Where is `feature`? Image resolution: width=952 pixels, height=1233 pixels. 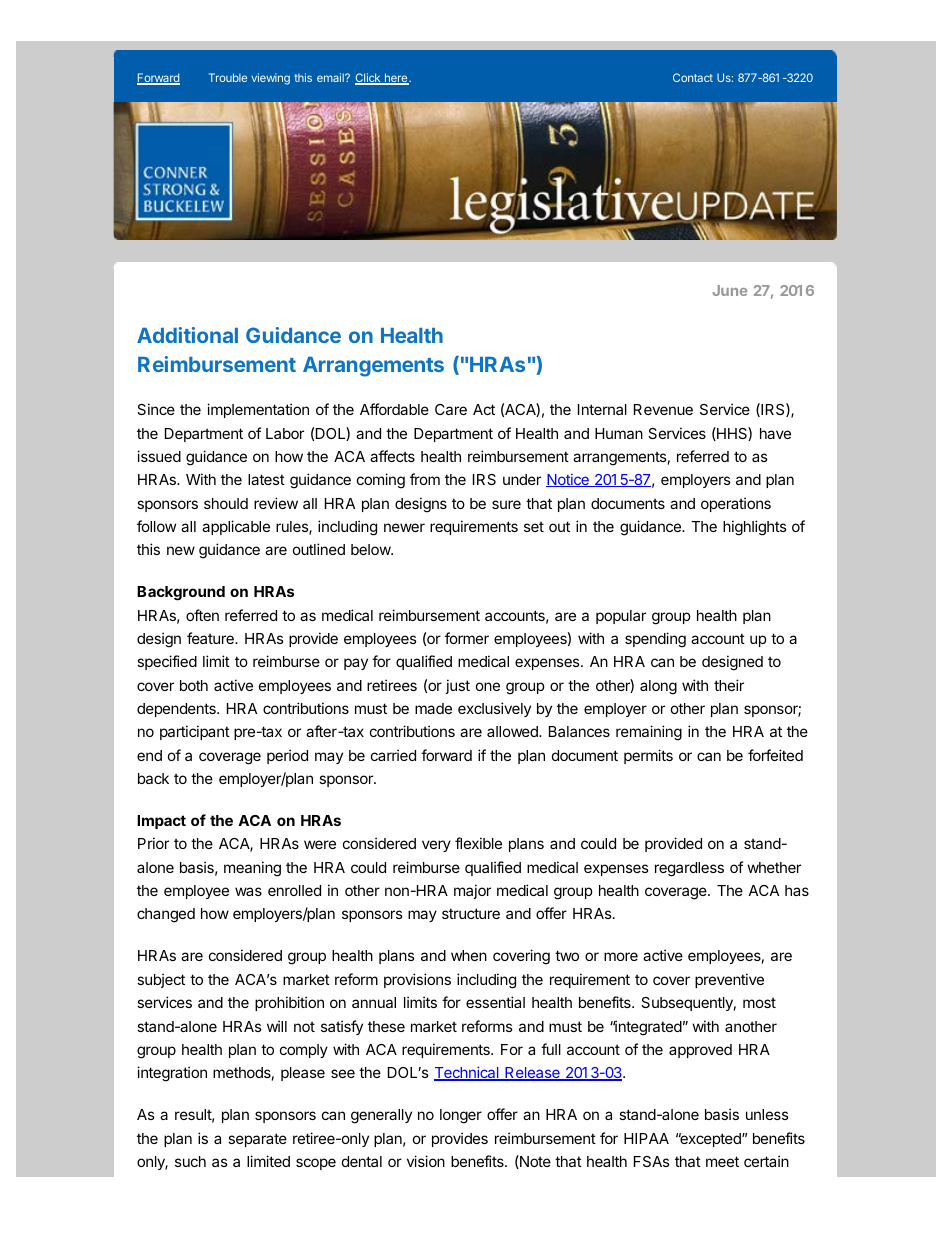
feature is located at coordinates (211, 638).
